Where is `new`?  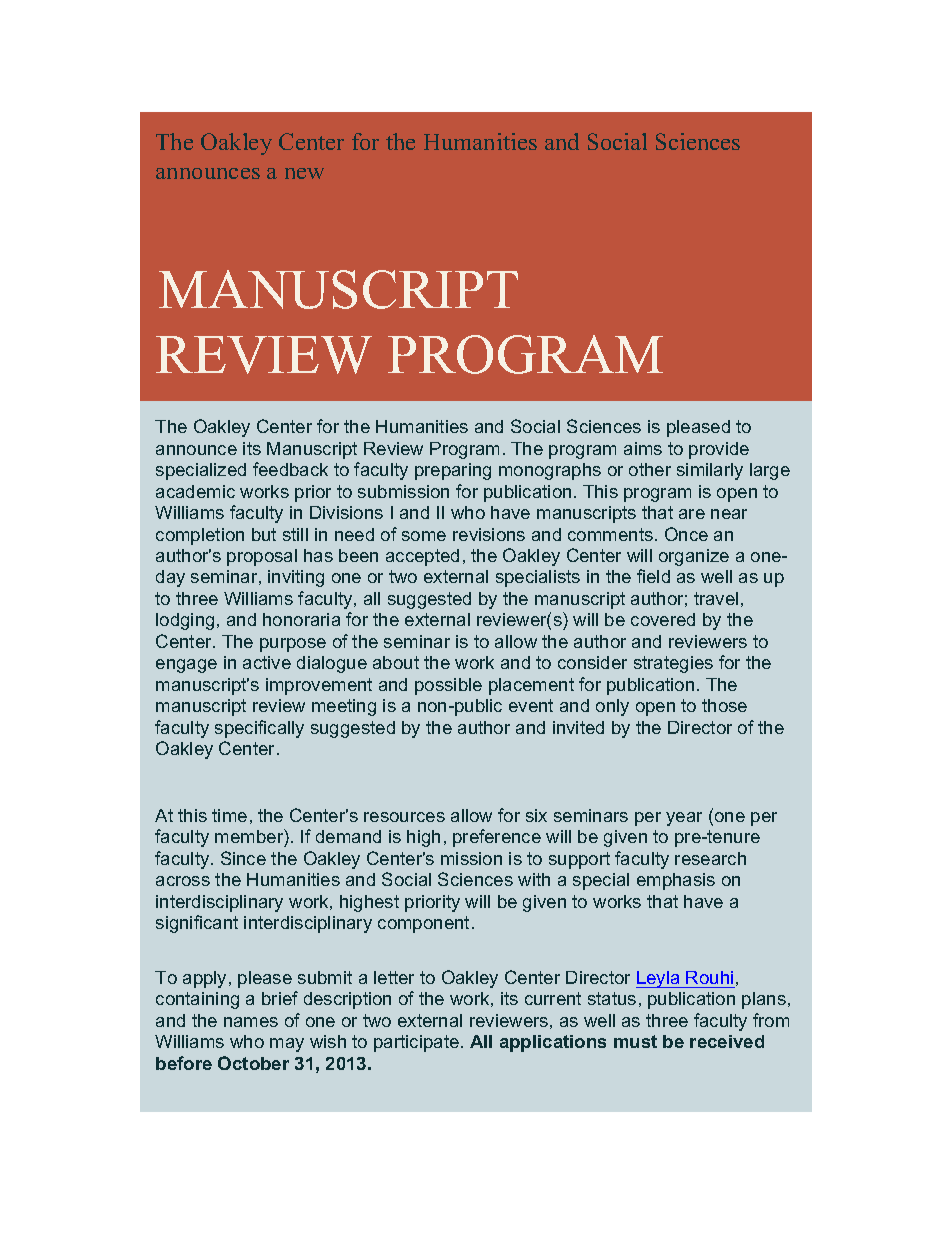 new is located at coordinates (304, 173).
